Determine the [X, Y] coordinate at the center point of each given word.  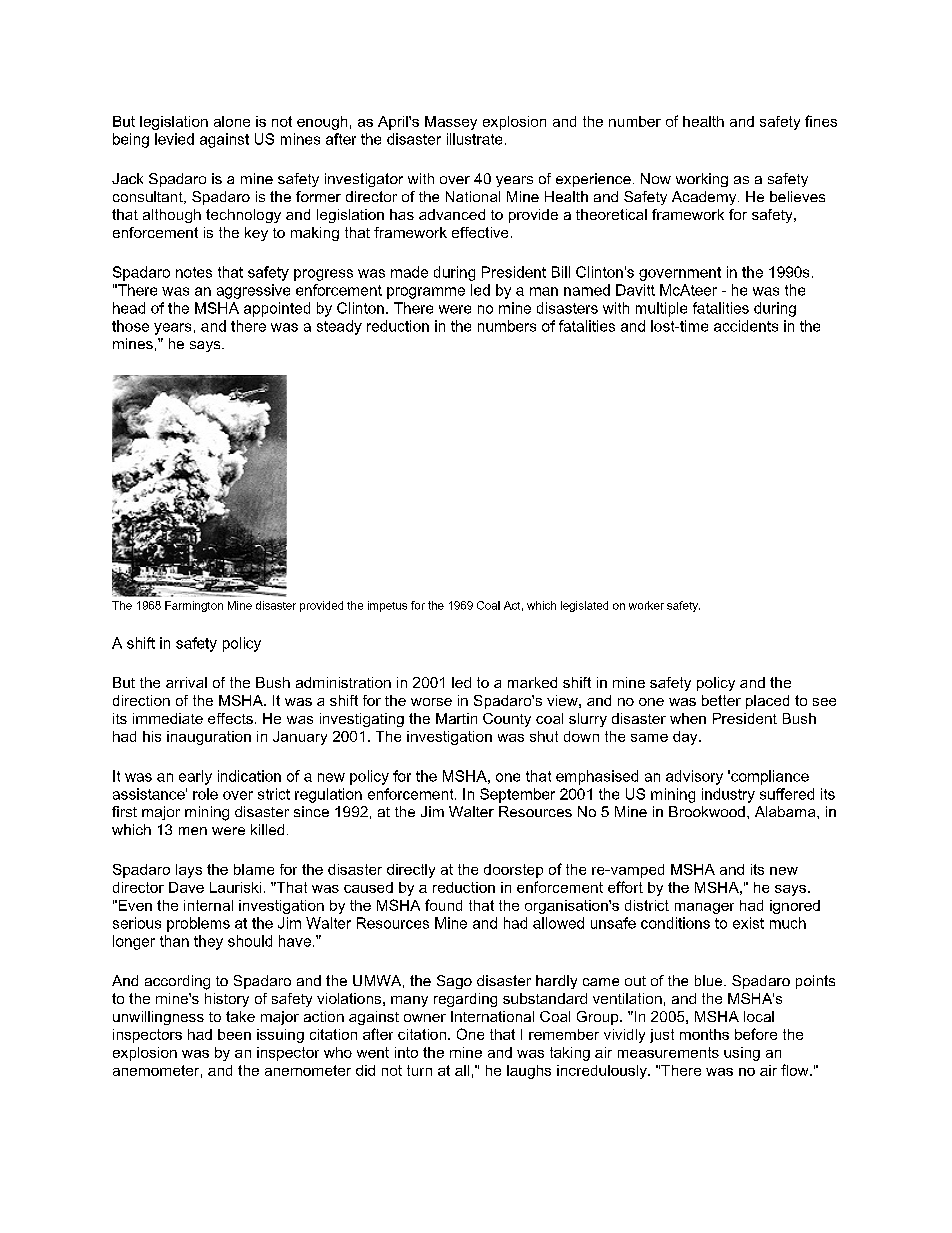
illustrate [474, 139]
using [742, 1054]
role [205, 794]
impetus [387, 606]
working [702, 180]
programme [426, 293]
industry [728, 795]
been [234, 1034]
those [130, 326]
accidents [746, 326]
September [517, 795]
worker [646, 605]
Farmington [194, 606]
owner [425, 1018]
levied [174, 139]
